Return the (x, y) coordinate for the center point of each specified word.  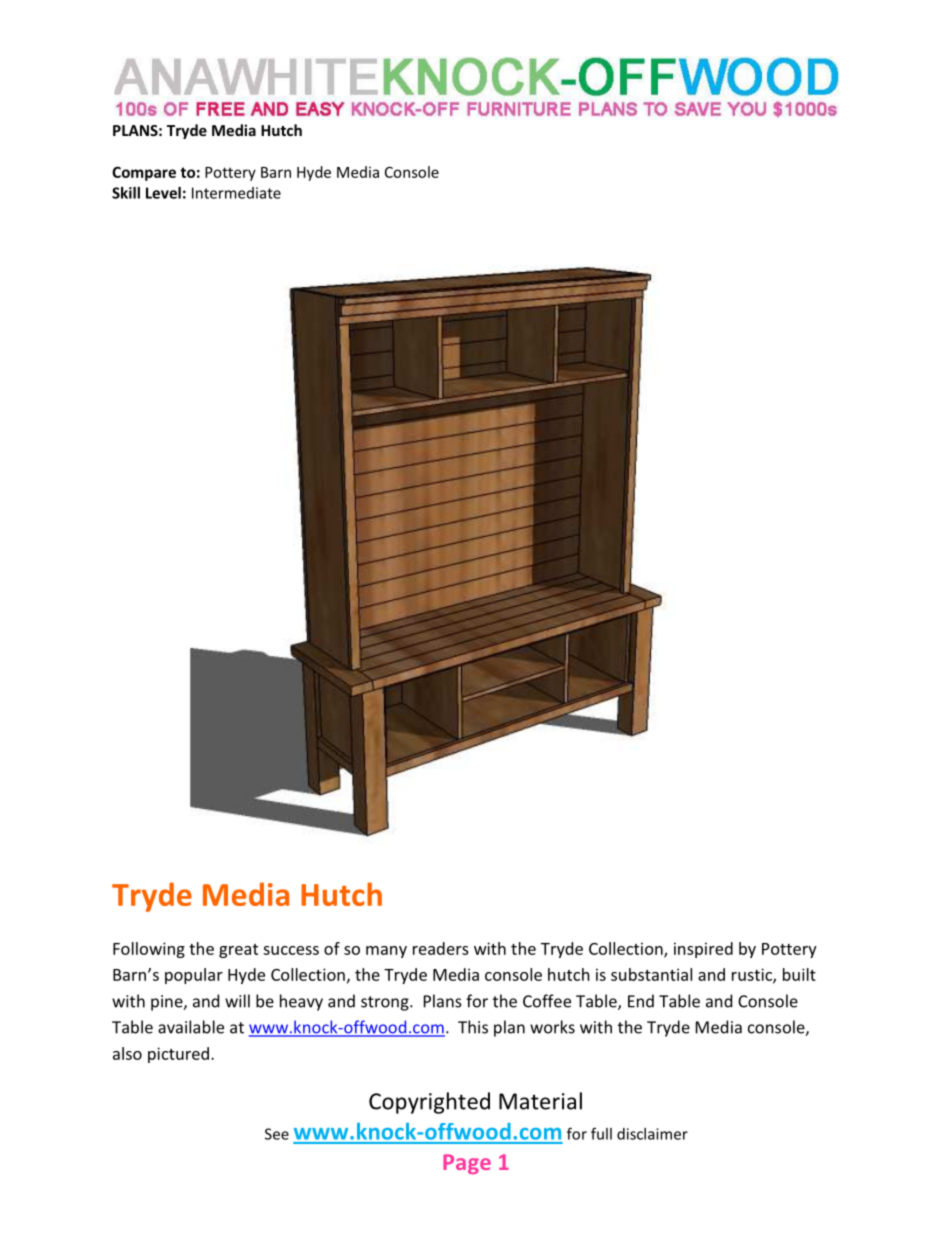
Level (163, 193)
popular (194, 976)
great (238, 951)
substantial (651, 974)
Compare (144, 173)
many (386, 952)
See (277, 1134)
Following (149, 950)
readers (441, 948)
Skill (126, 193)
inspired (703, 950)
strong (386, 1003)
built (799, 974)
